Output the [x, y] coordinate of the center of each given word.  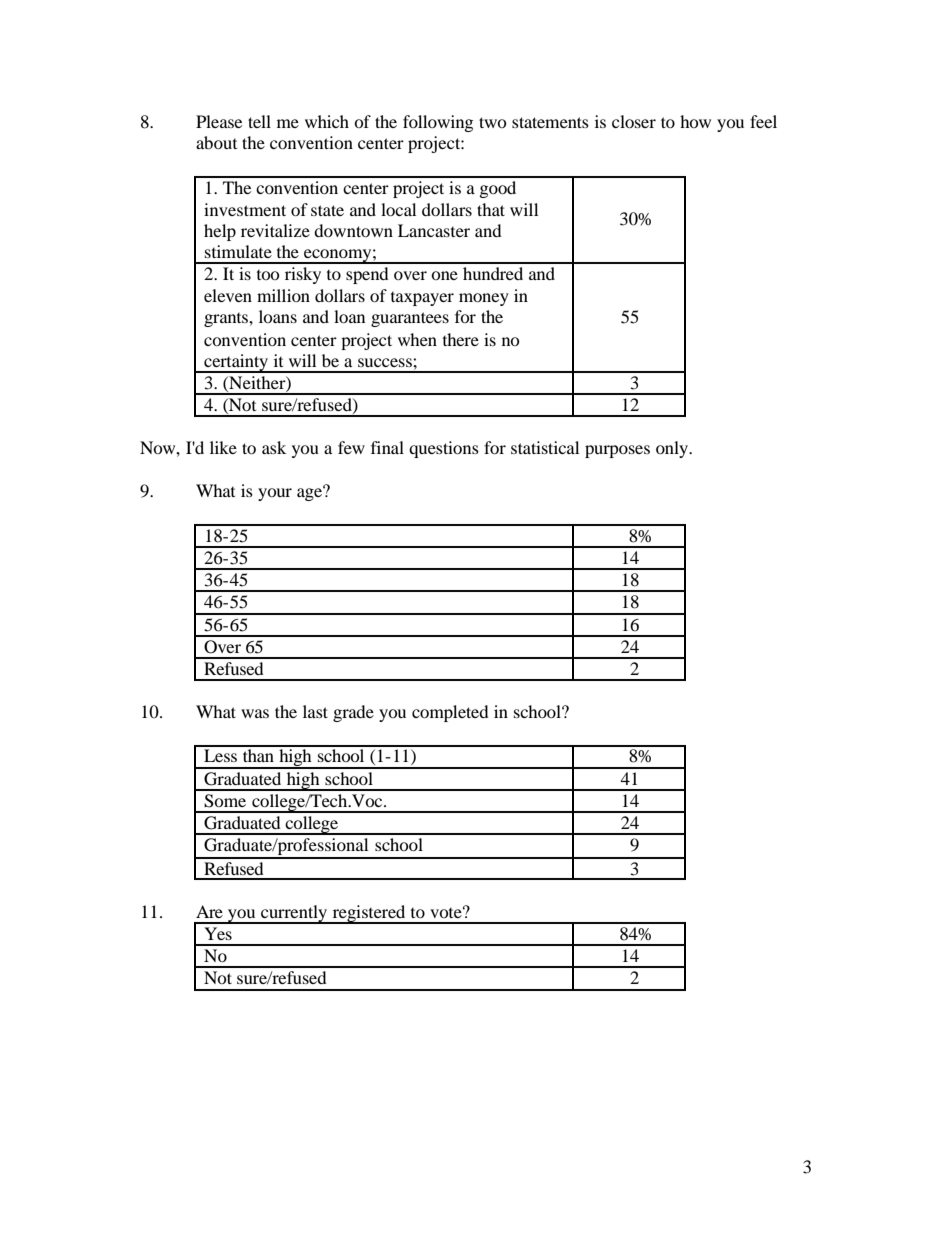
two [493, 122]
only [673, 449]
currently [294, 914]
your [275, 494]
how [695, 121]
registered [369, 914]
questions [444, 449]
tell [259, 121]
